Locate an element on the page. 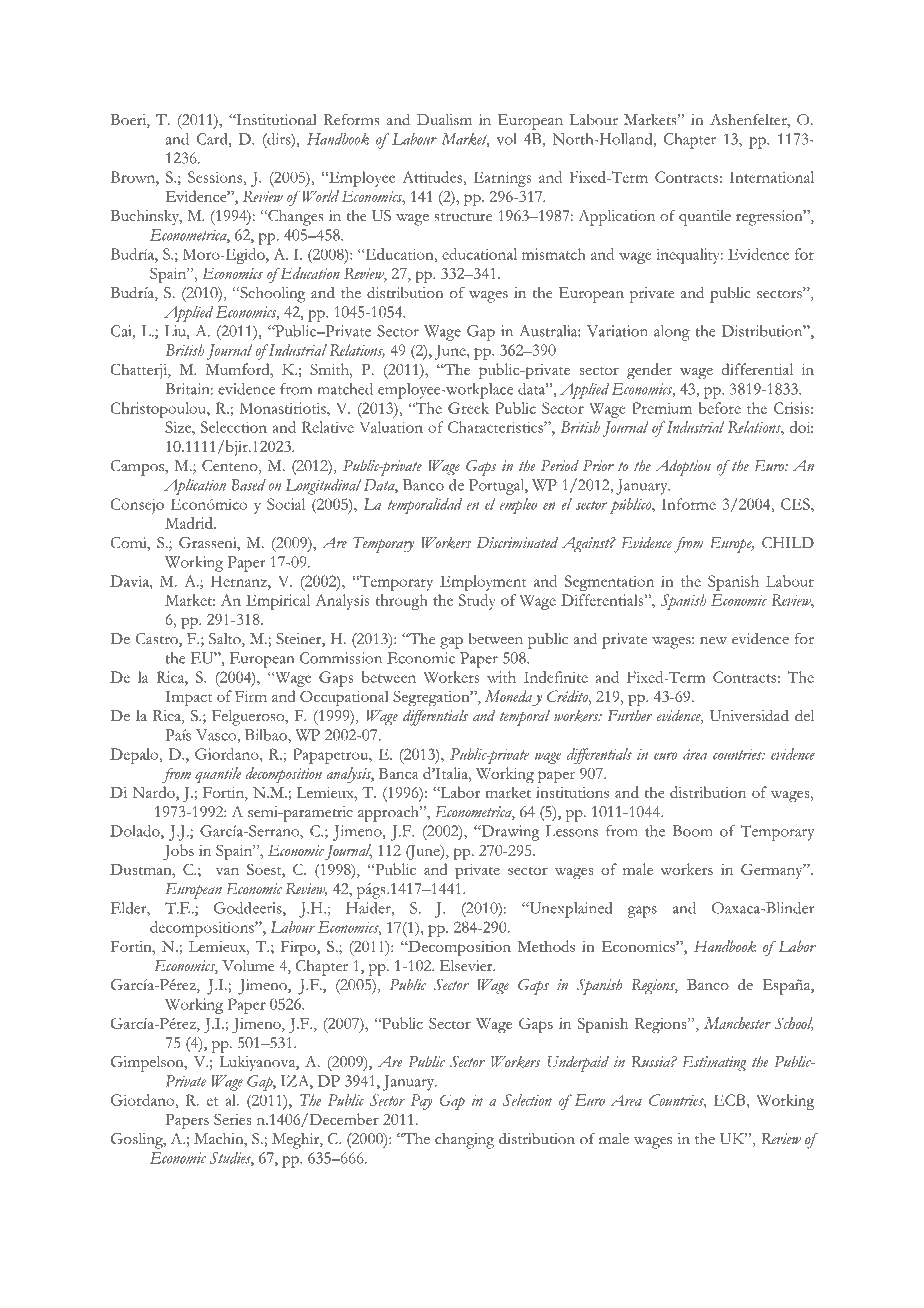  changing is located at coordinates (464, 1141).
